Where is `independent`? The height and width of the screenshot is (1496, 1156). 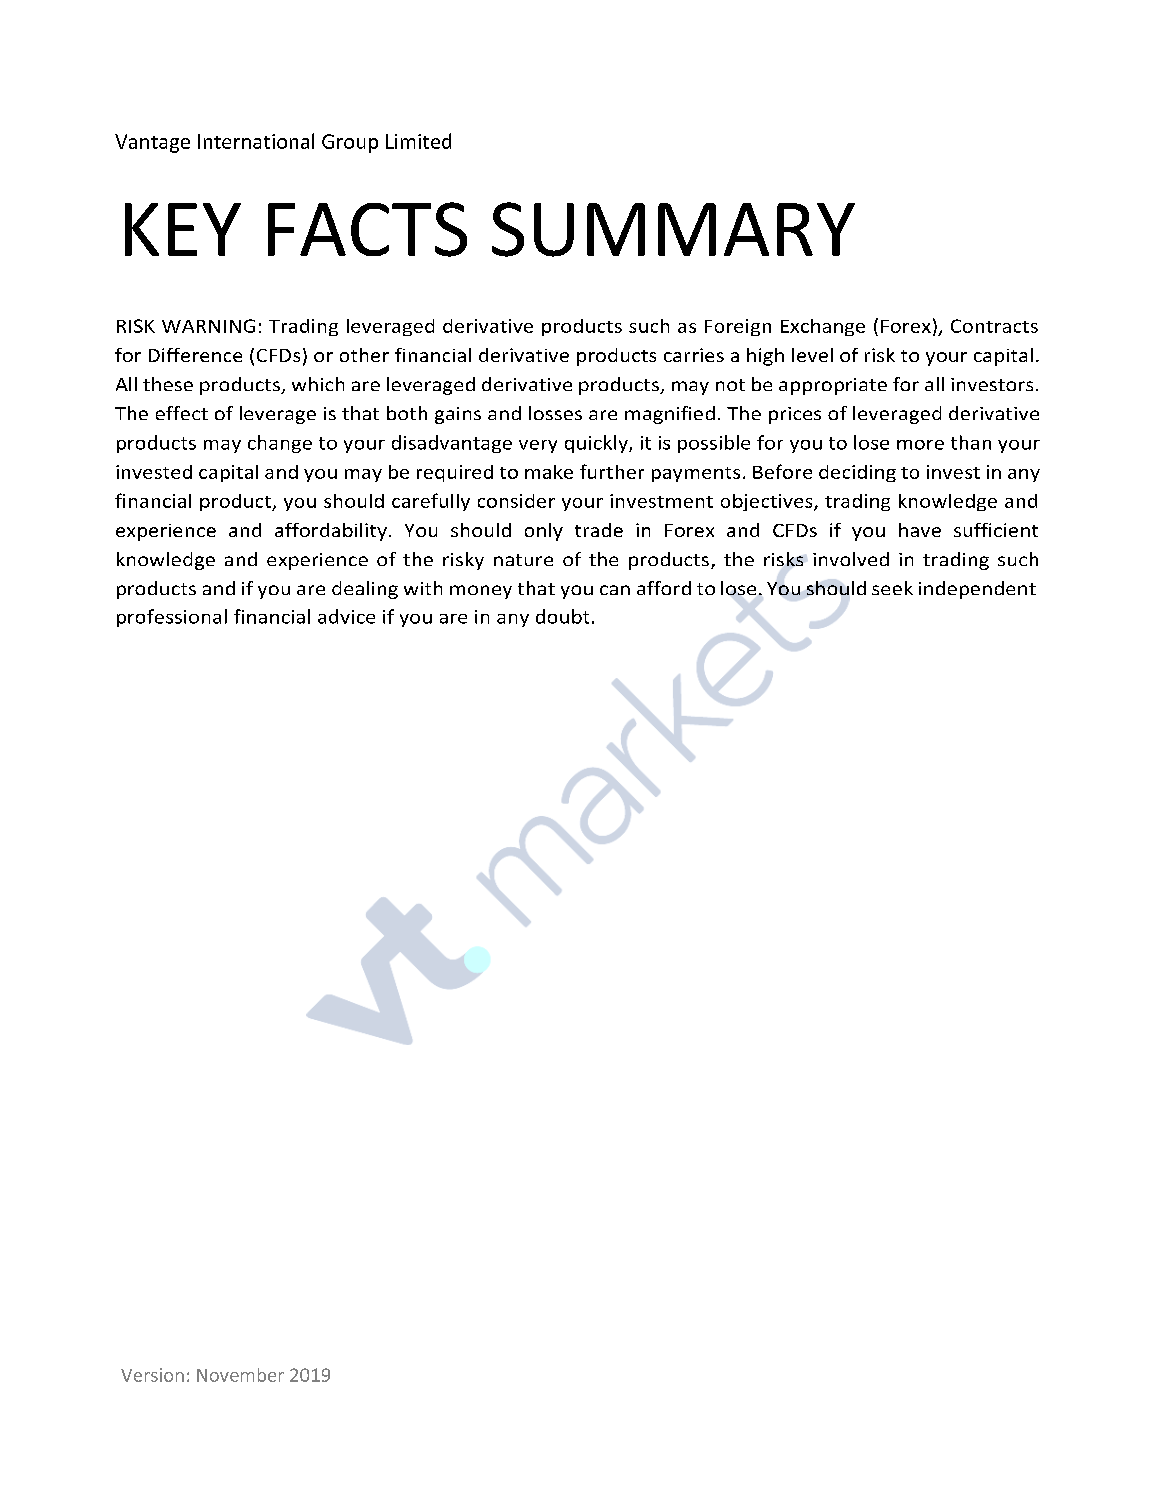 independent is located at coordinates (977, 590).
